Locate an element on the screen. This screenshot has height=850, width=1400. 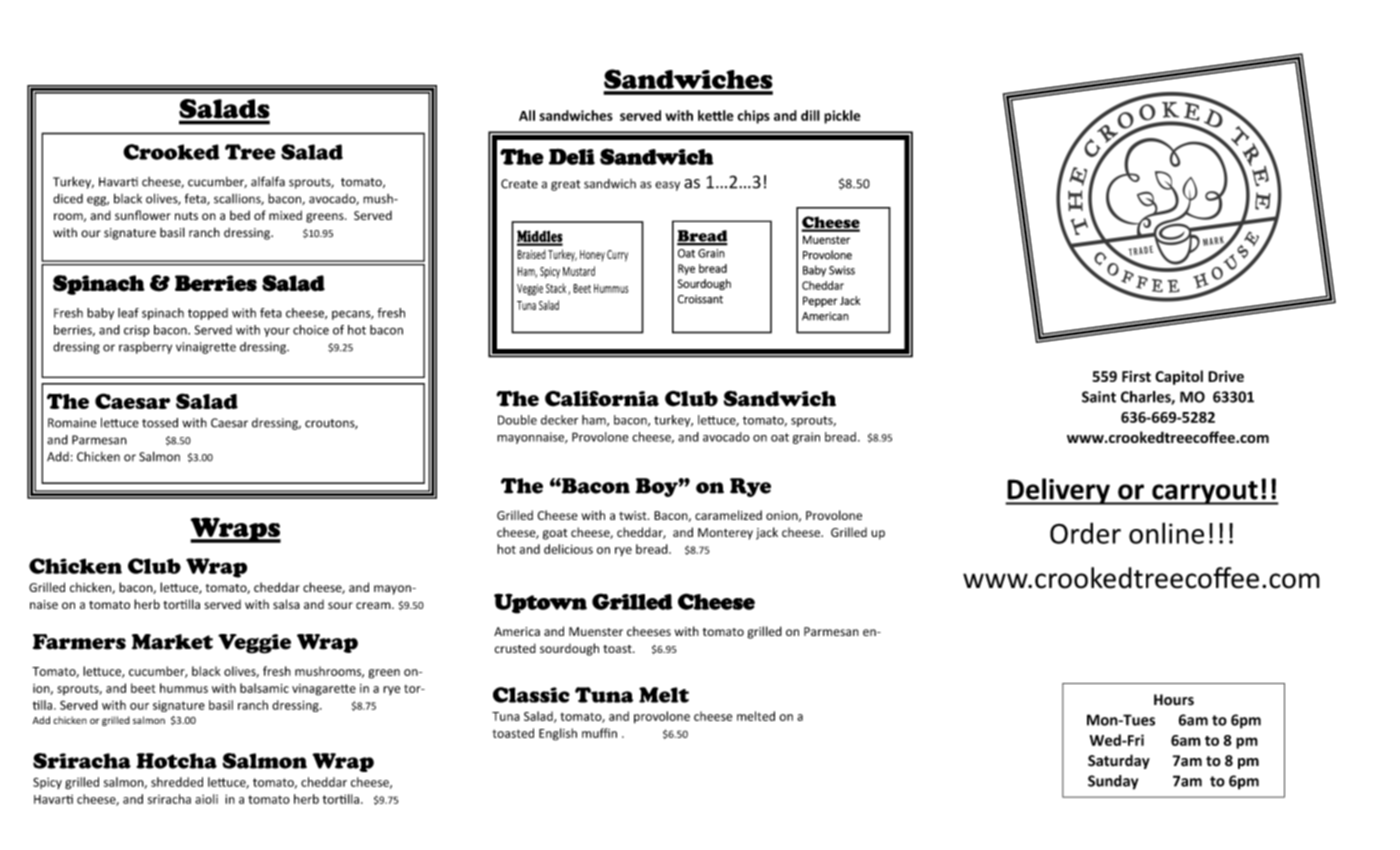
Croissant is located at coordinates (700, 299).
